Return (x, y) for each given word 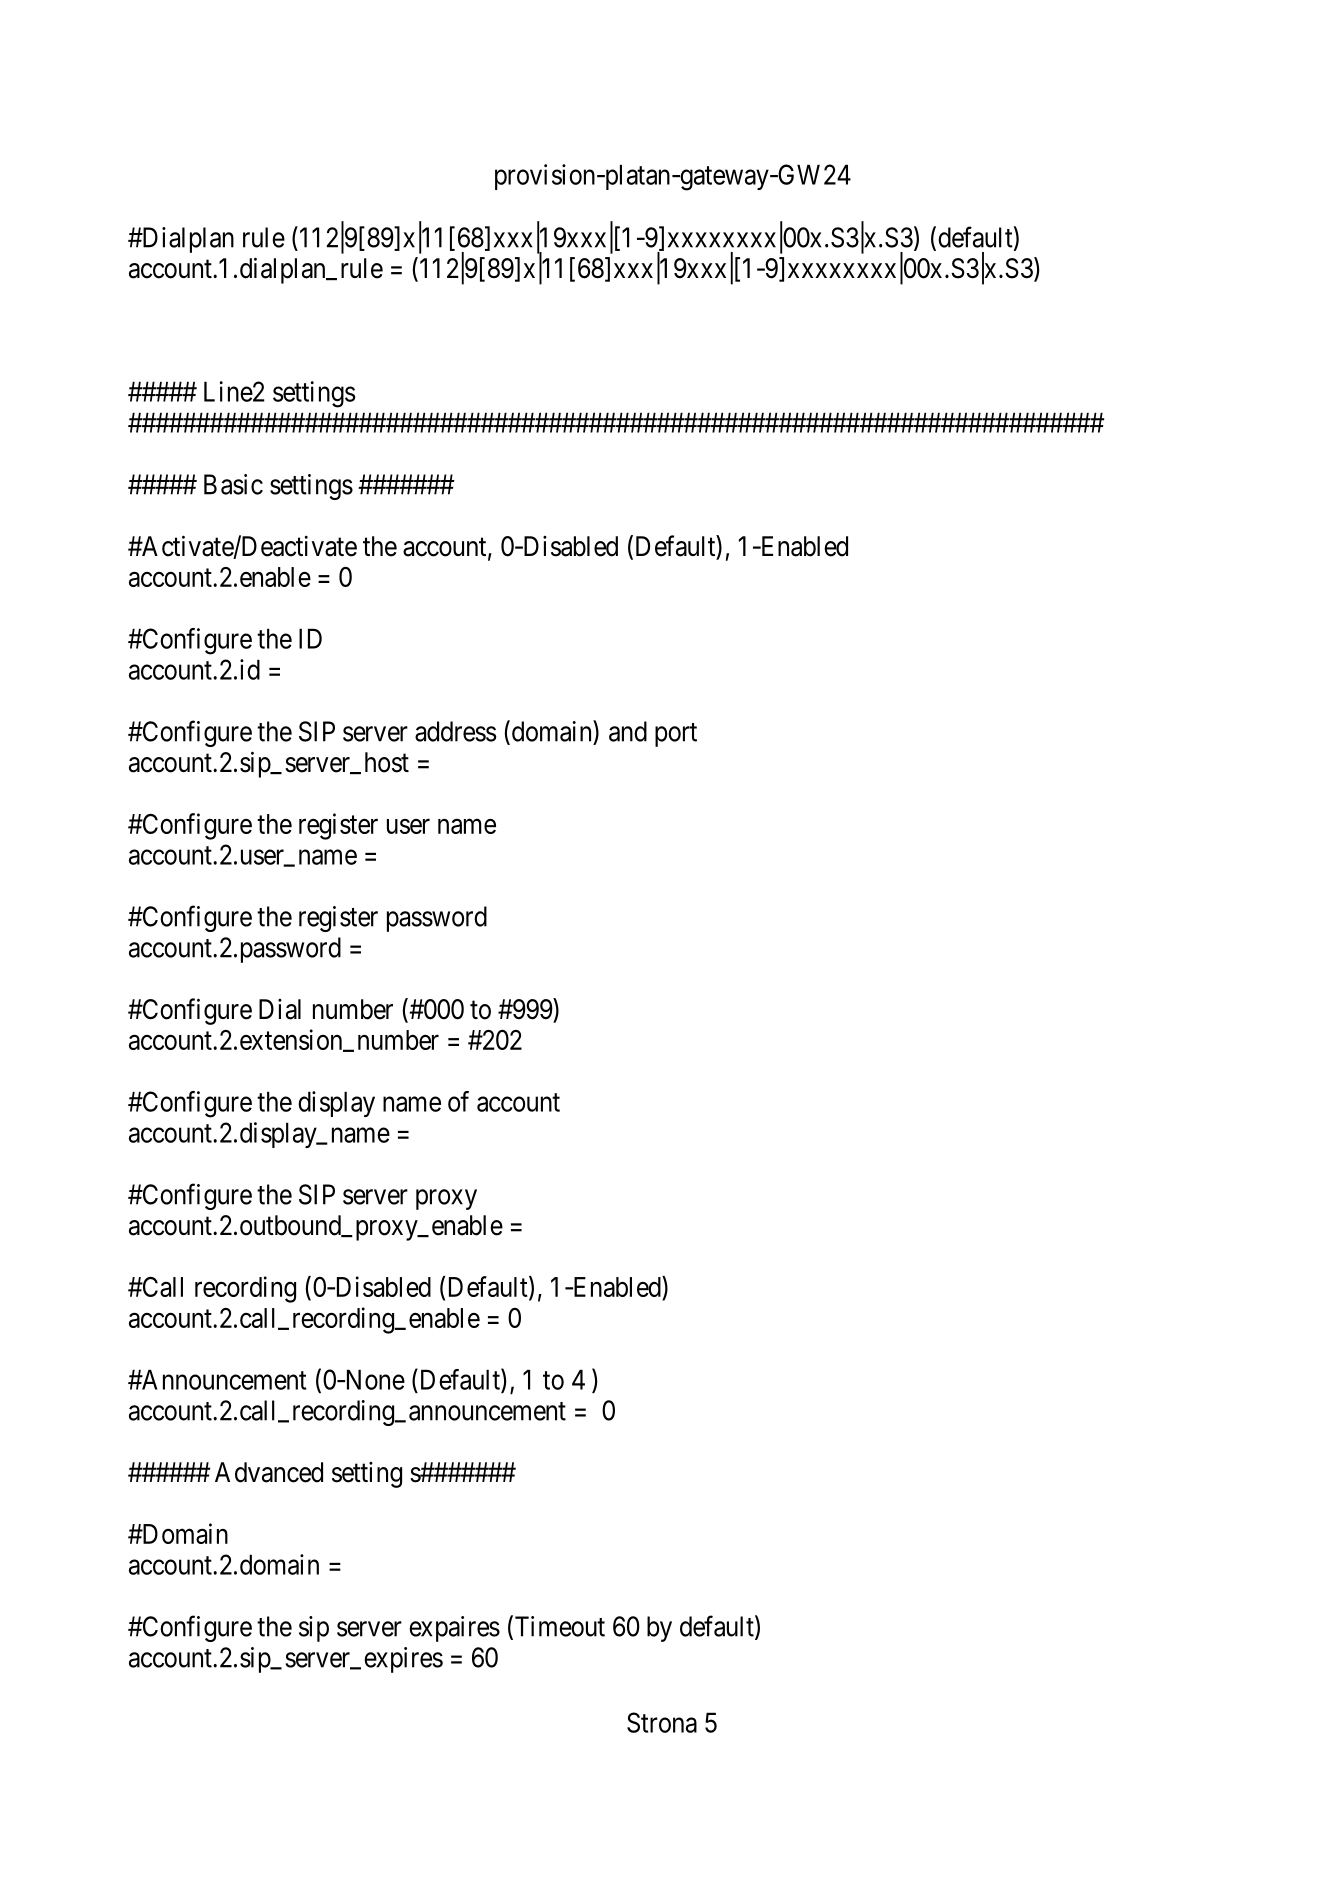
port (676, 735)
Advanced (269, 1472)
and (628, 731)
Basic (233, 484)
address (455, 731)
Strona (662, 1722)
